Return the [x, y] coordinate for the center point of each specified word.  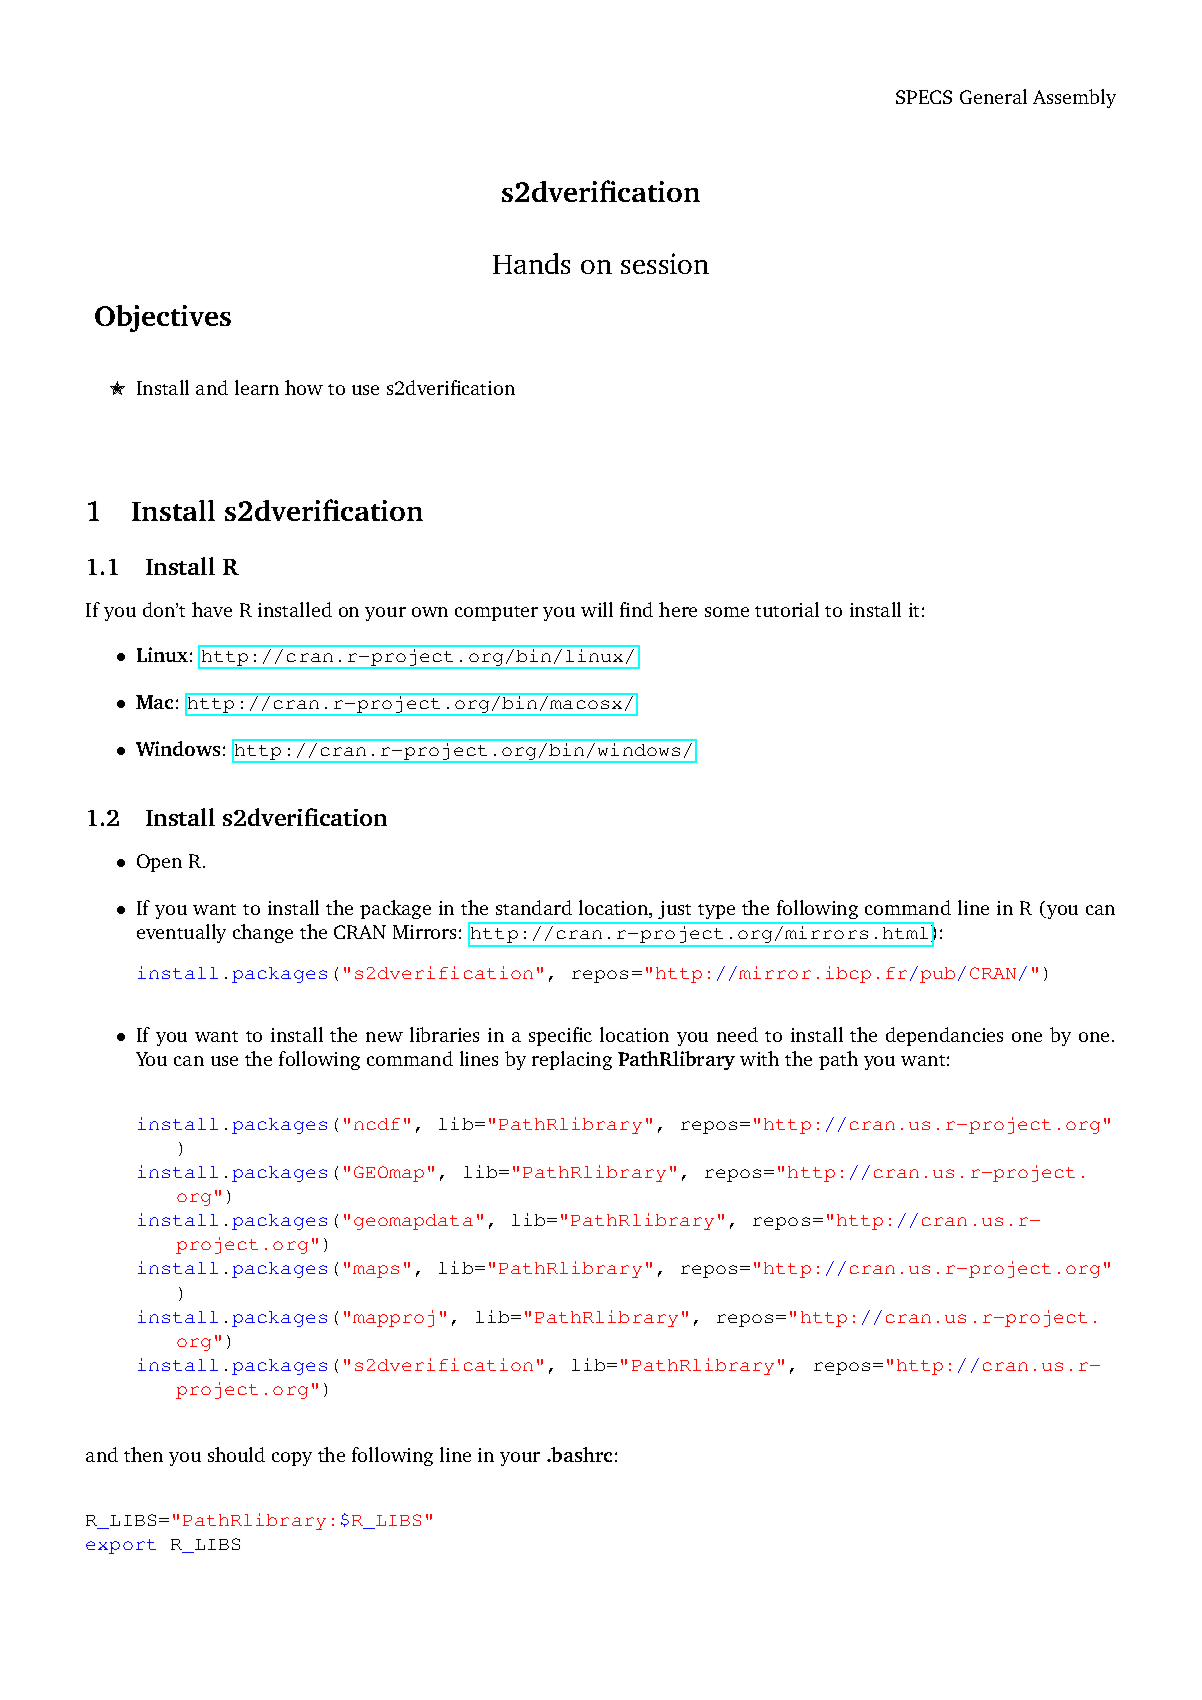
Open [159, 863]
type [716, 911]
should [236, 1454]
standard [534, 907]
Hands [531, 263]
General [993, 96]
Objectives [163, 318]
